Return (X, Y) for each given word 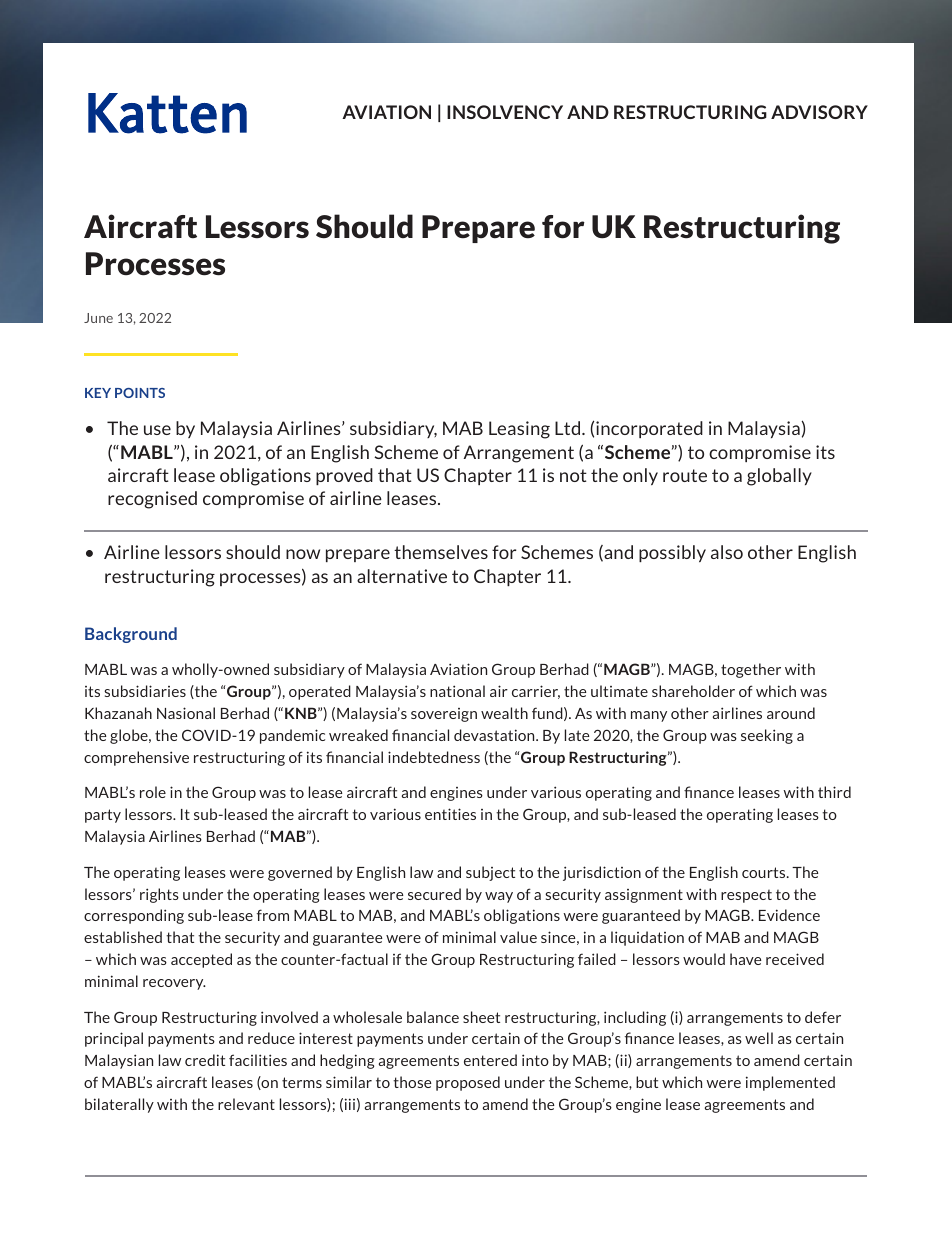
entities (450, 814)
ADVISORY (819, 112)
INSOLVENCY (505, 112)
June (98, 318)
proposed (468, 1083)
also (727, 552)
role (153, 792)
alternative (402, 576)
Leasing (519, 430)
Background (131, 635)
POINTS (140, 393)
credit (205, 1060)
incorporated (649, 429)
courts (765, 872)
